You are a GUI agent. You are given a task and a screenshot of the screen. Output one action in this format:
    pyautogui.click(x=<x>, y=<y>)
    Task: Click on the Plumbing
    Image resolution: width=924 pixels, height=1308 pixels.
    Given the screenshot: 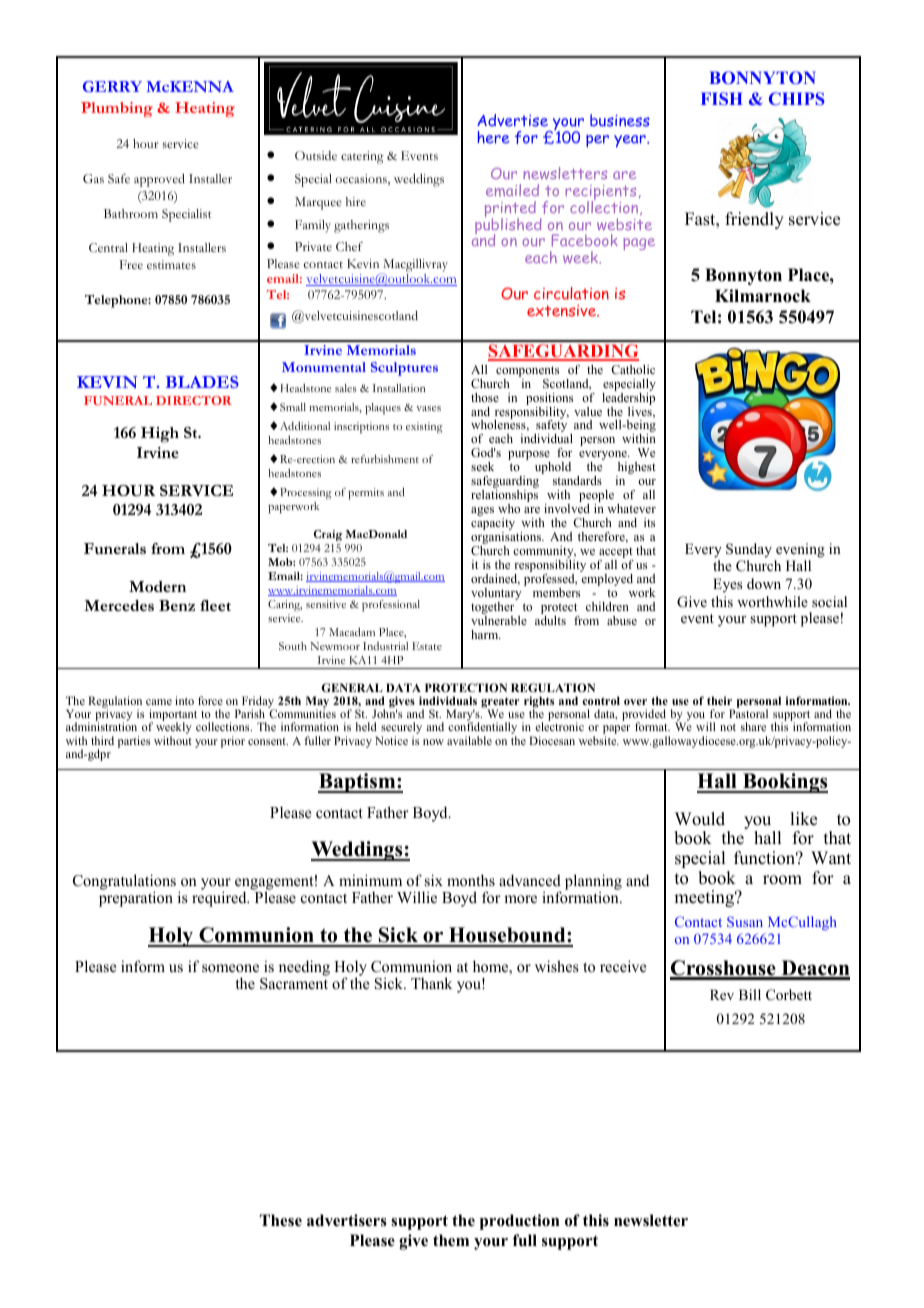 What is the action you would take?
    pyautogui.click(x=117, y=109)
